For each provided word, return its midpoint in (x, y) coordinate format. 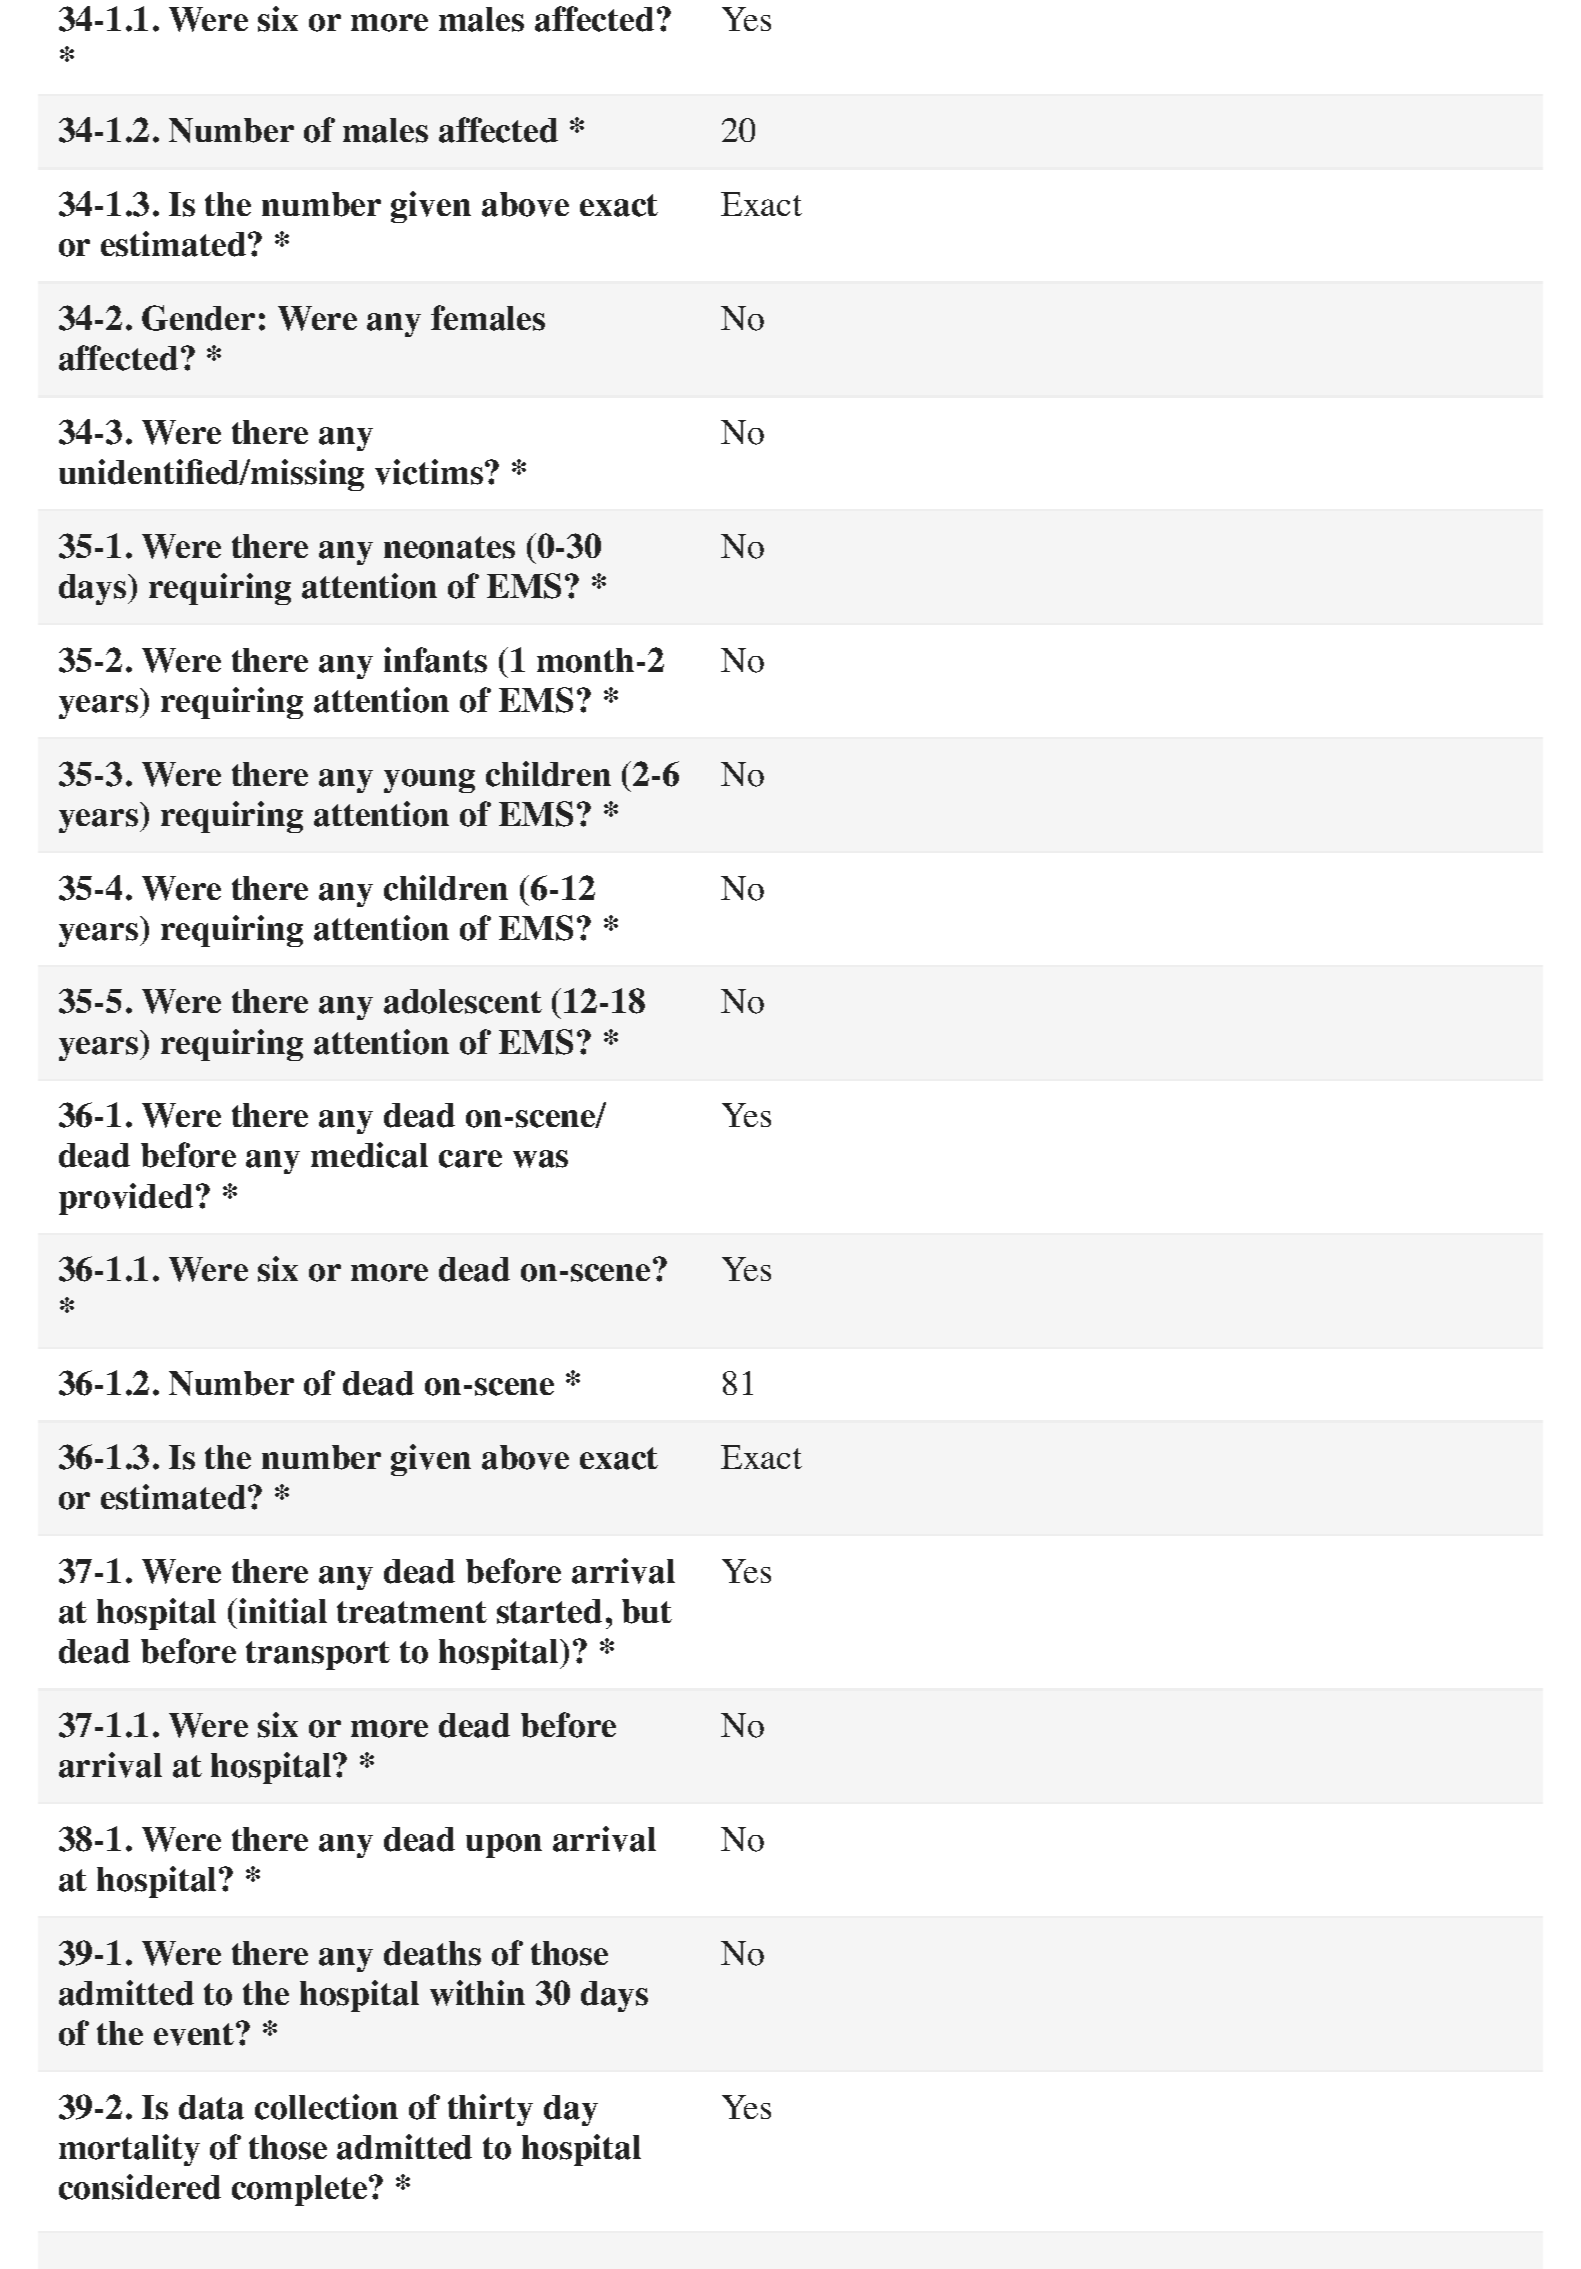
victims (429, 472)
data (211, 2107)
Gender (198, 318)
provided (126, 1199)
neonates (449, 547)
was (540, 1159)
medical (369, 1155)
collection (326, 2107)
